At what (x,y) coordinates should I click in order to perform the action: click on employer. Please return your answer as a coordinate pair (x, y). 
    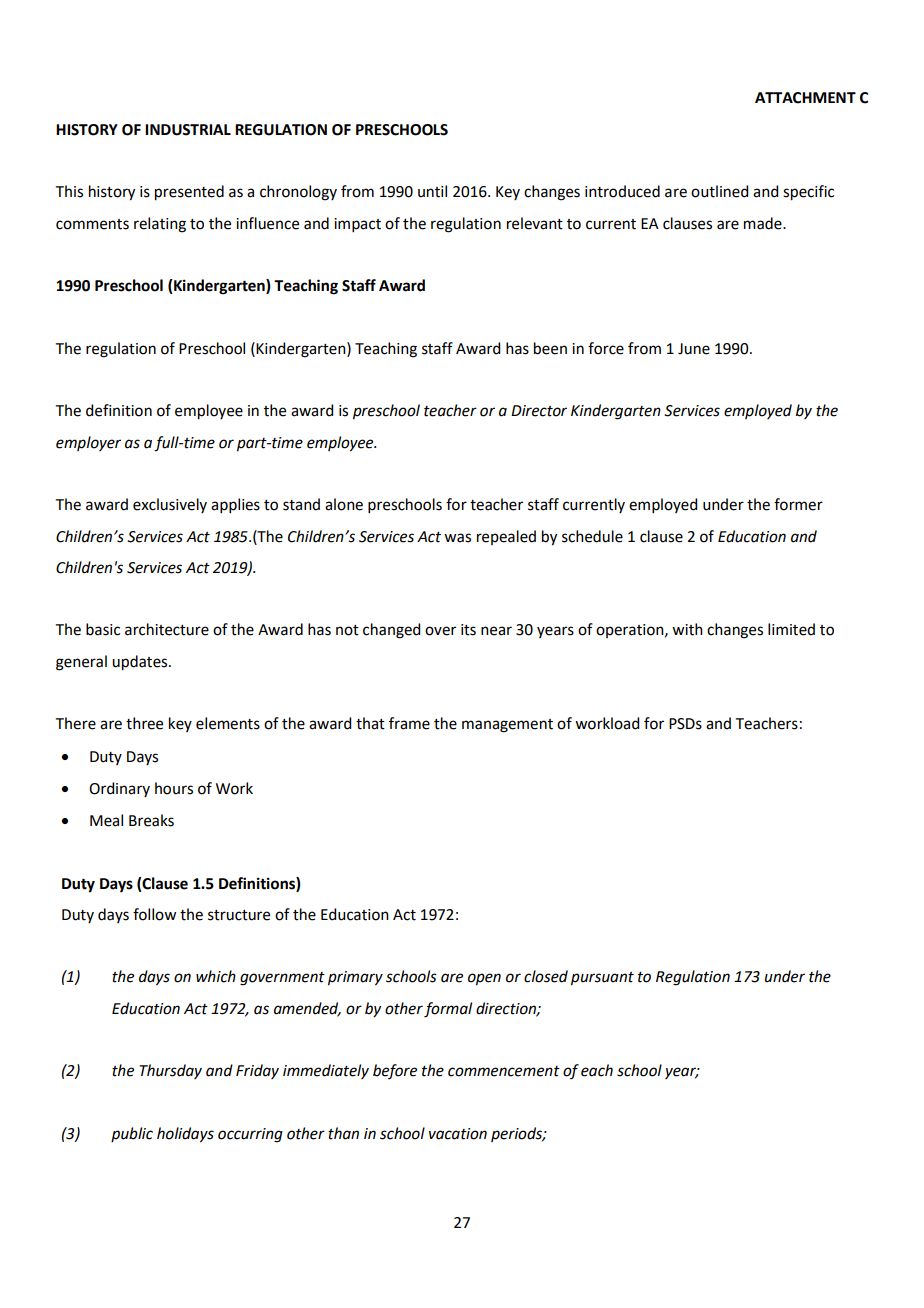
    Looking at the image, I should click on (88, 443).
